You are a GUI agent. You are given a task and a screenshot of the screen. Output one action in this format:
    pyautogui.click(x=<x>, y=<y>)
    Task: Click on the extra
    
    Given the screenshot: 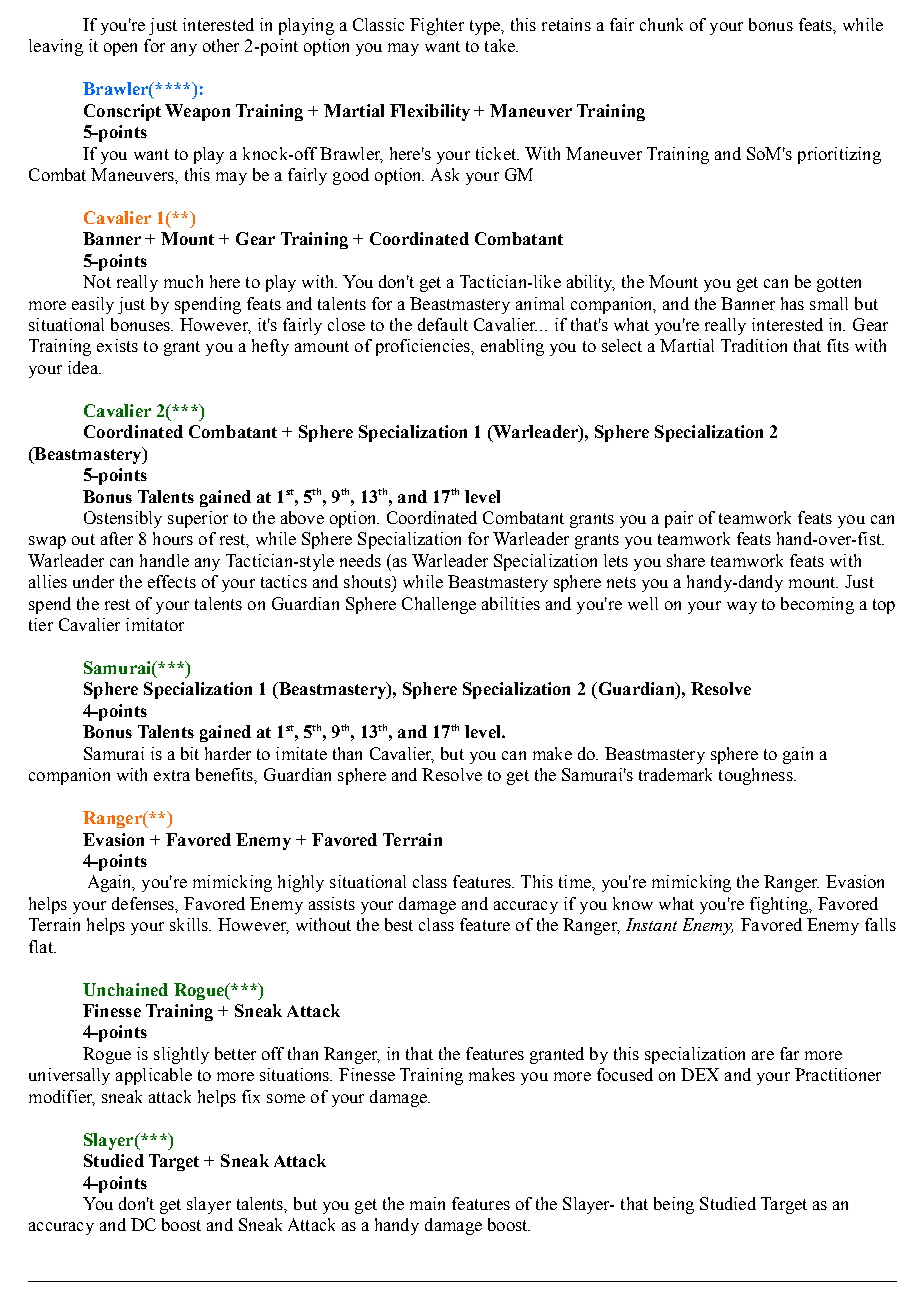 What is the action you would take?
    pyautogui.click(x=172, y=775)
